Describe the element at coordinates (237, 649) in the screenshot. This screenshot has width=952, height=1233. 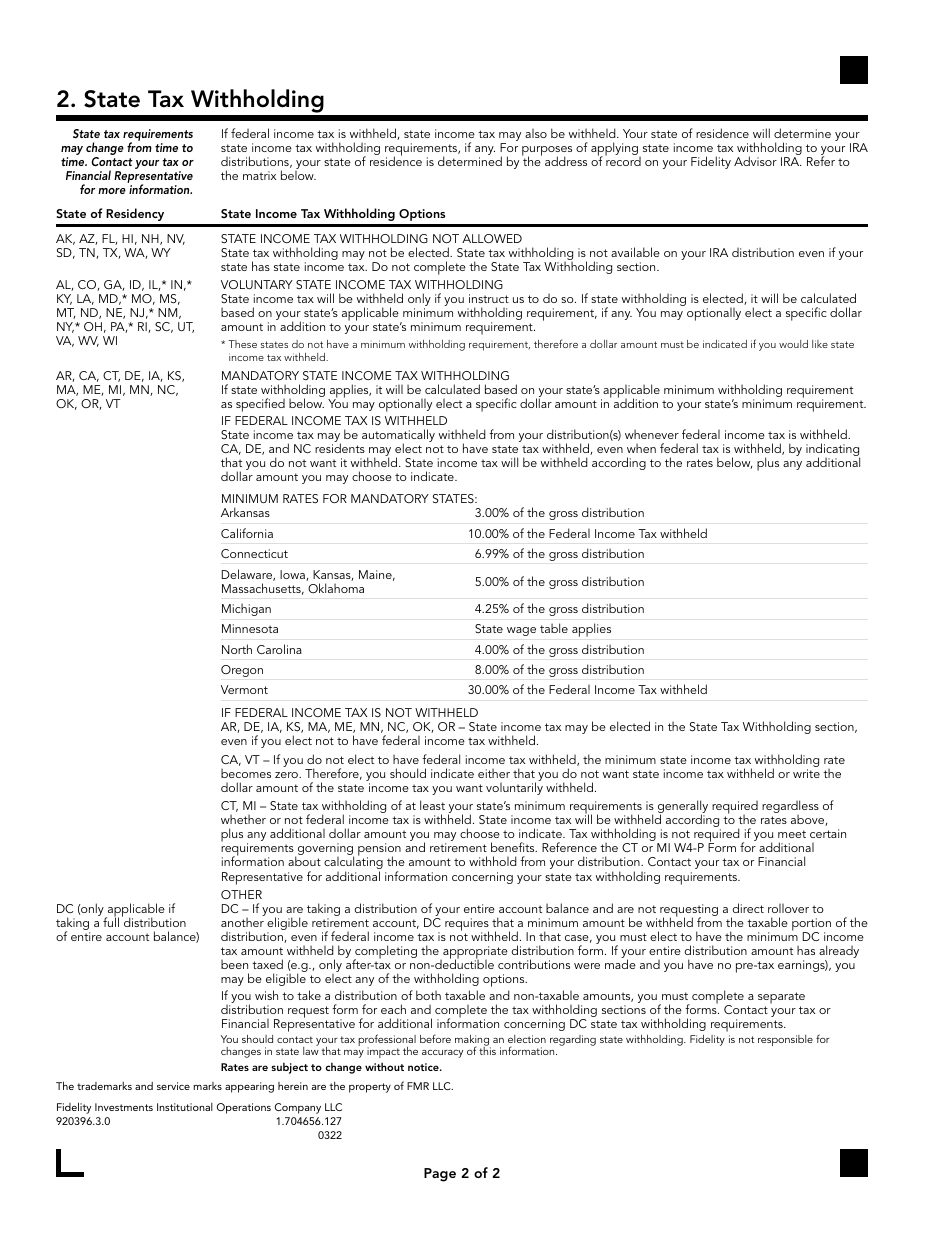
I see `North` at that location.
